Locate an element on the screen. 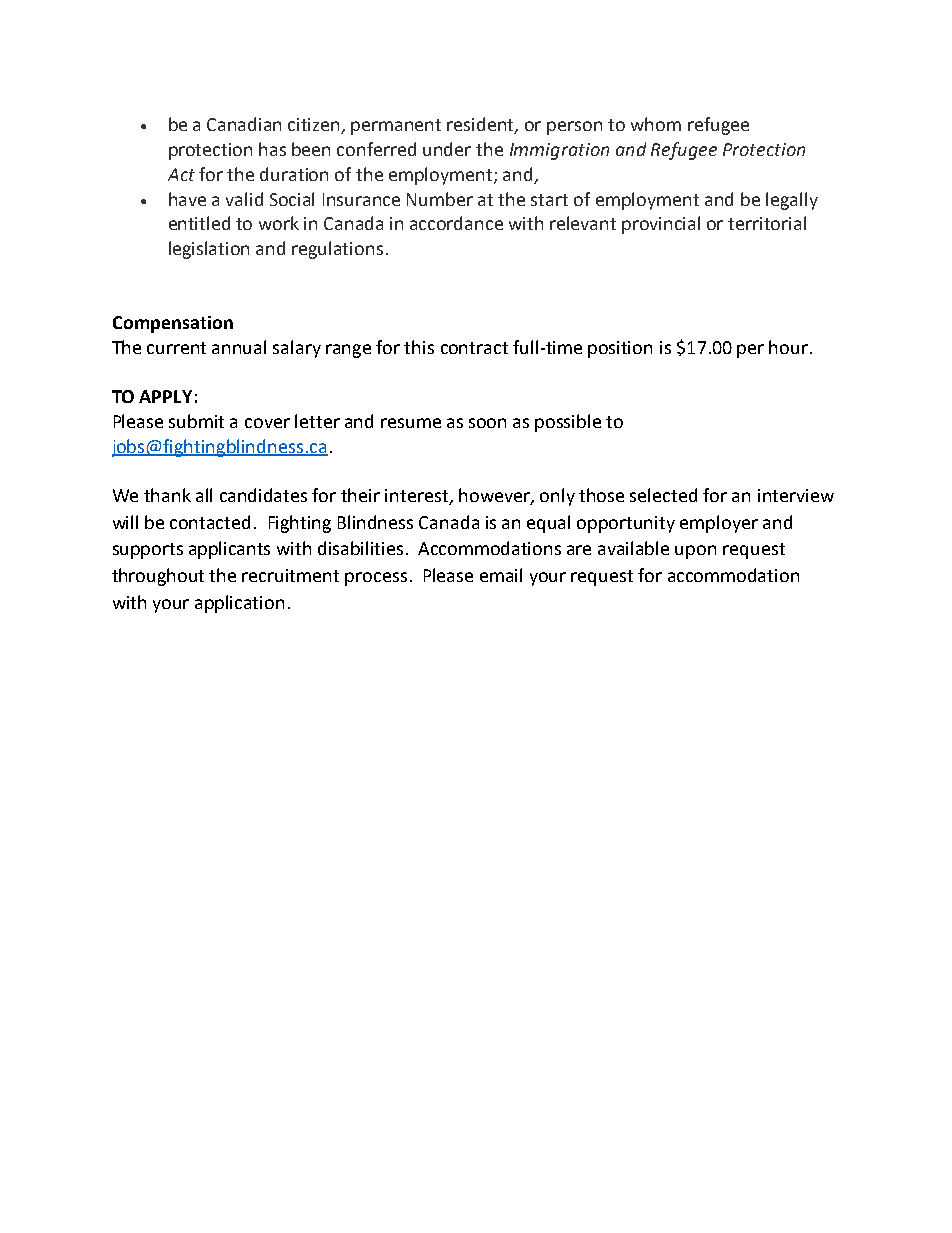  whom is located at coordinates (656, 124).
